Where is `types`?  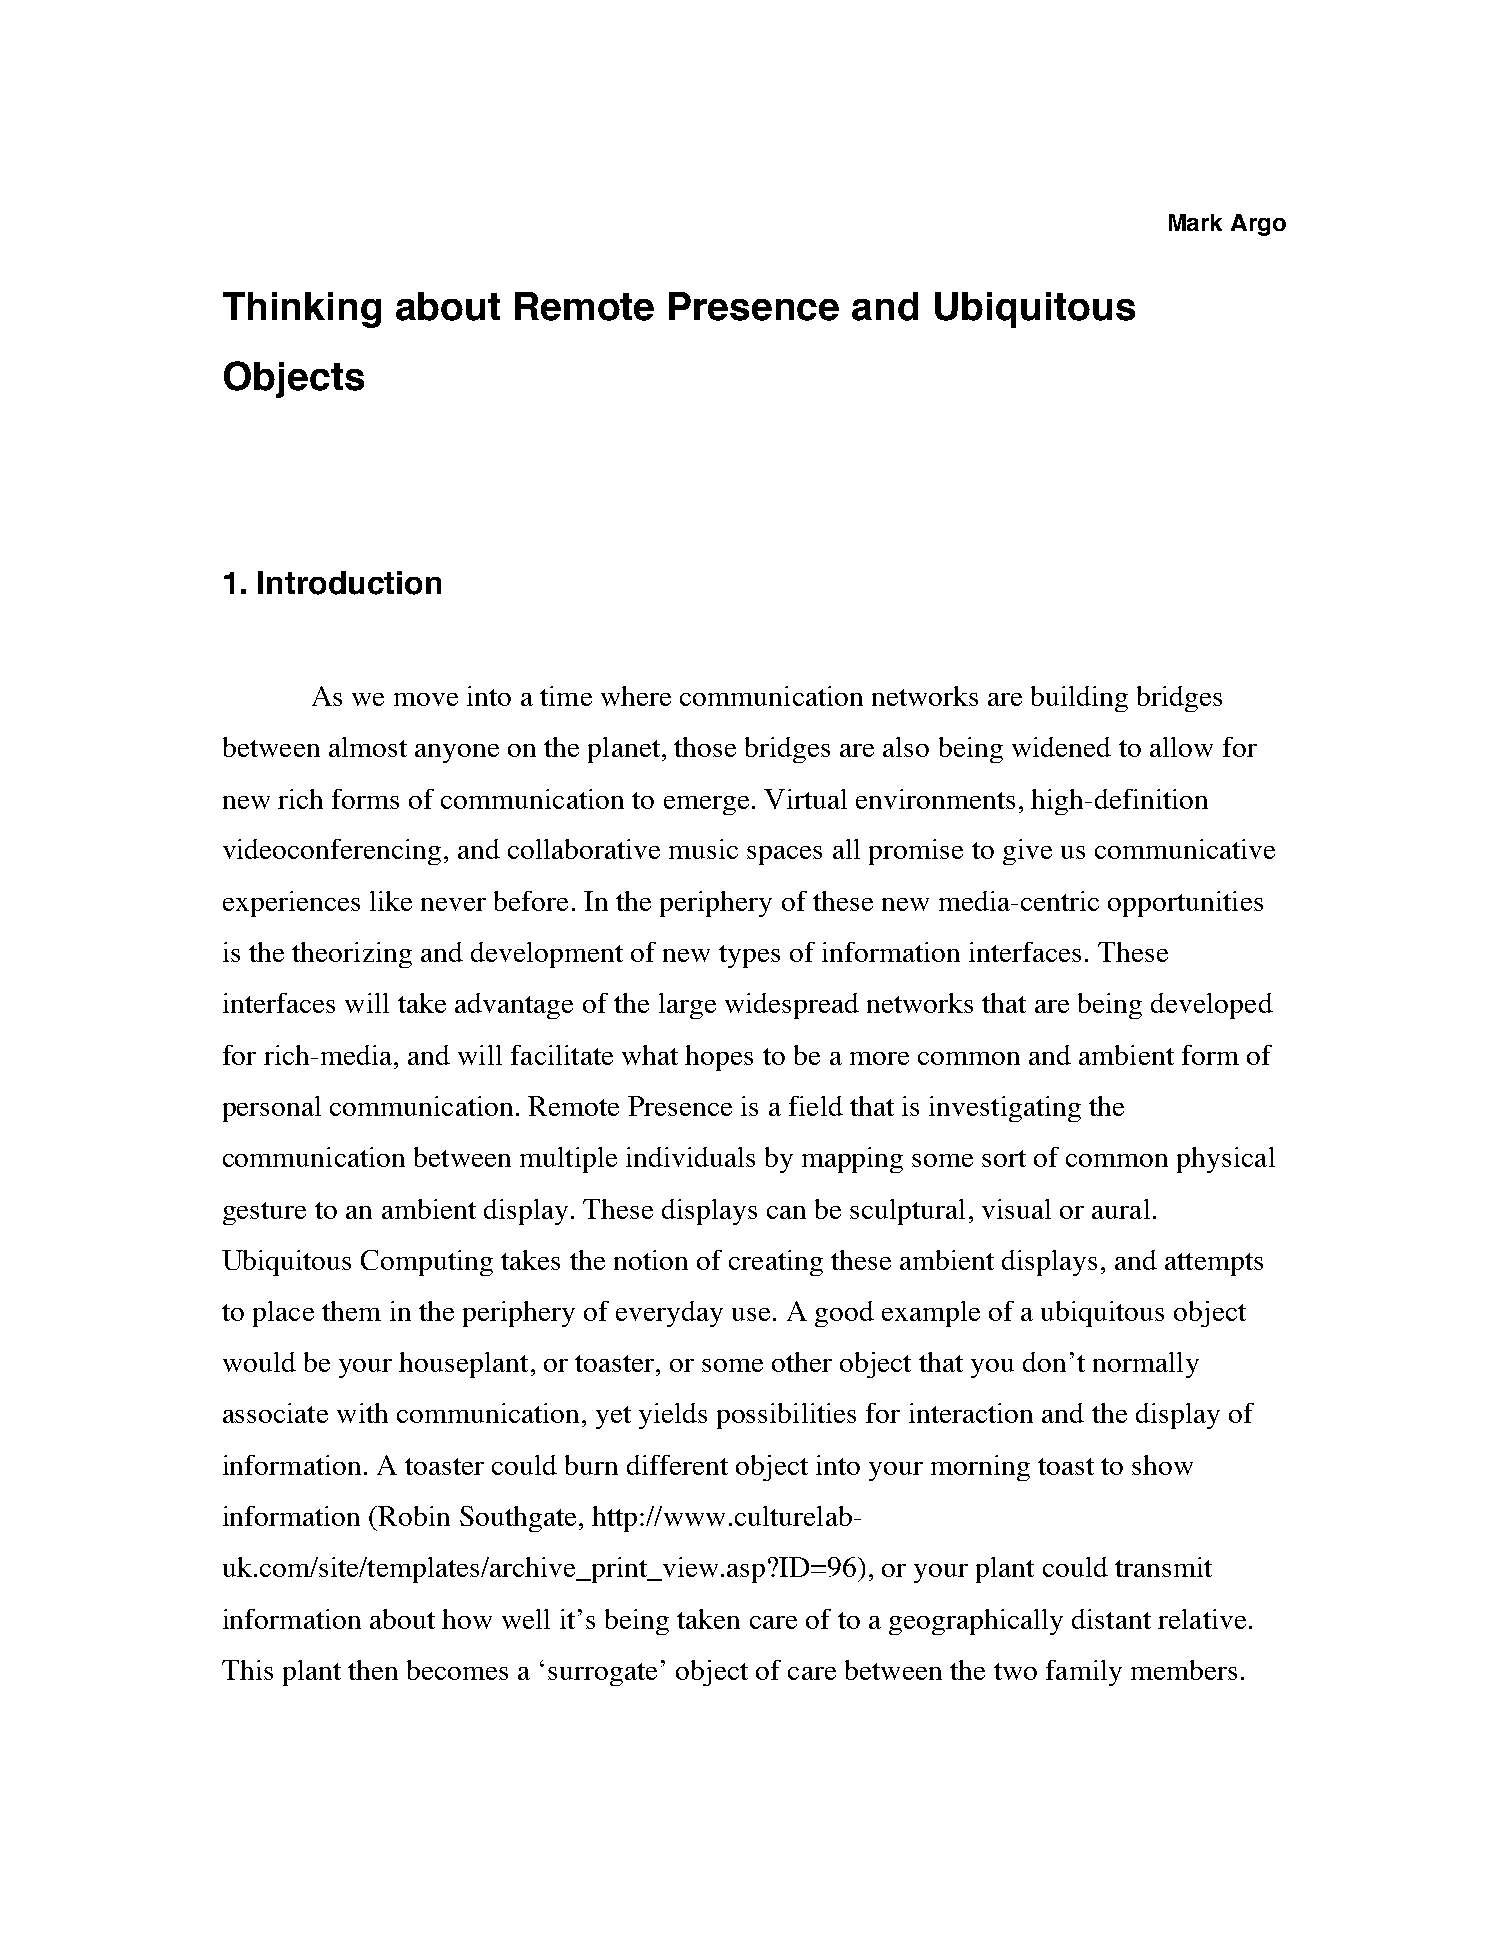 types is located at coordinates (749, 956).
